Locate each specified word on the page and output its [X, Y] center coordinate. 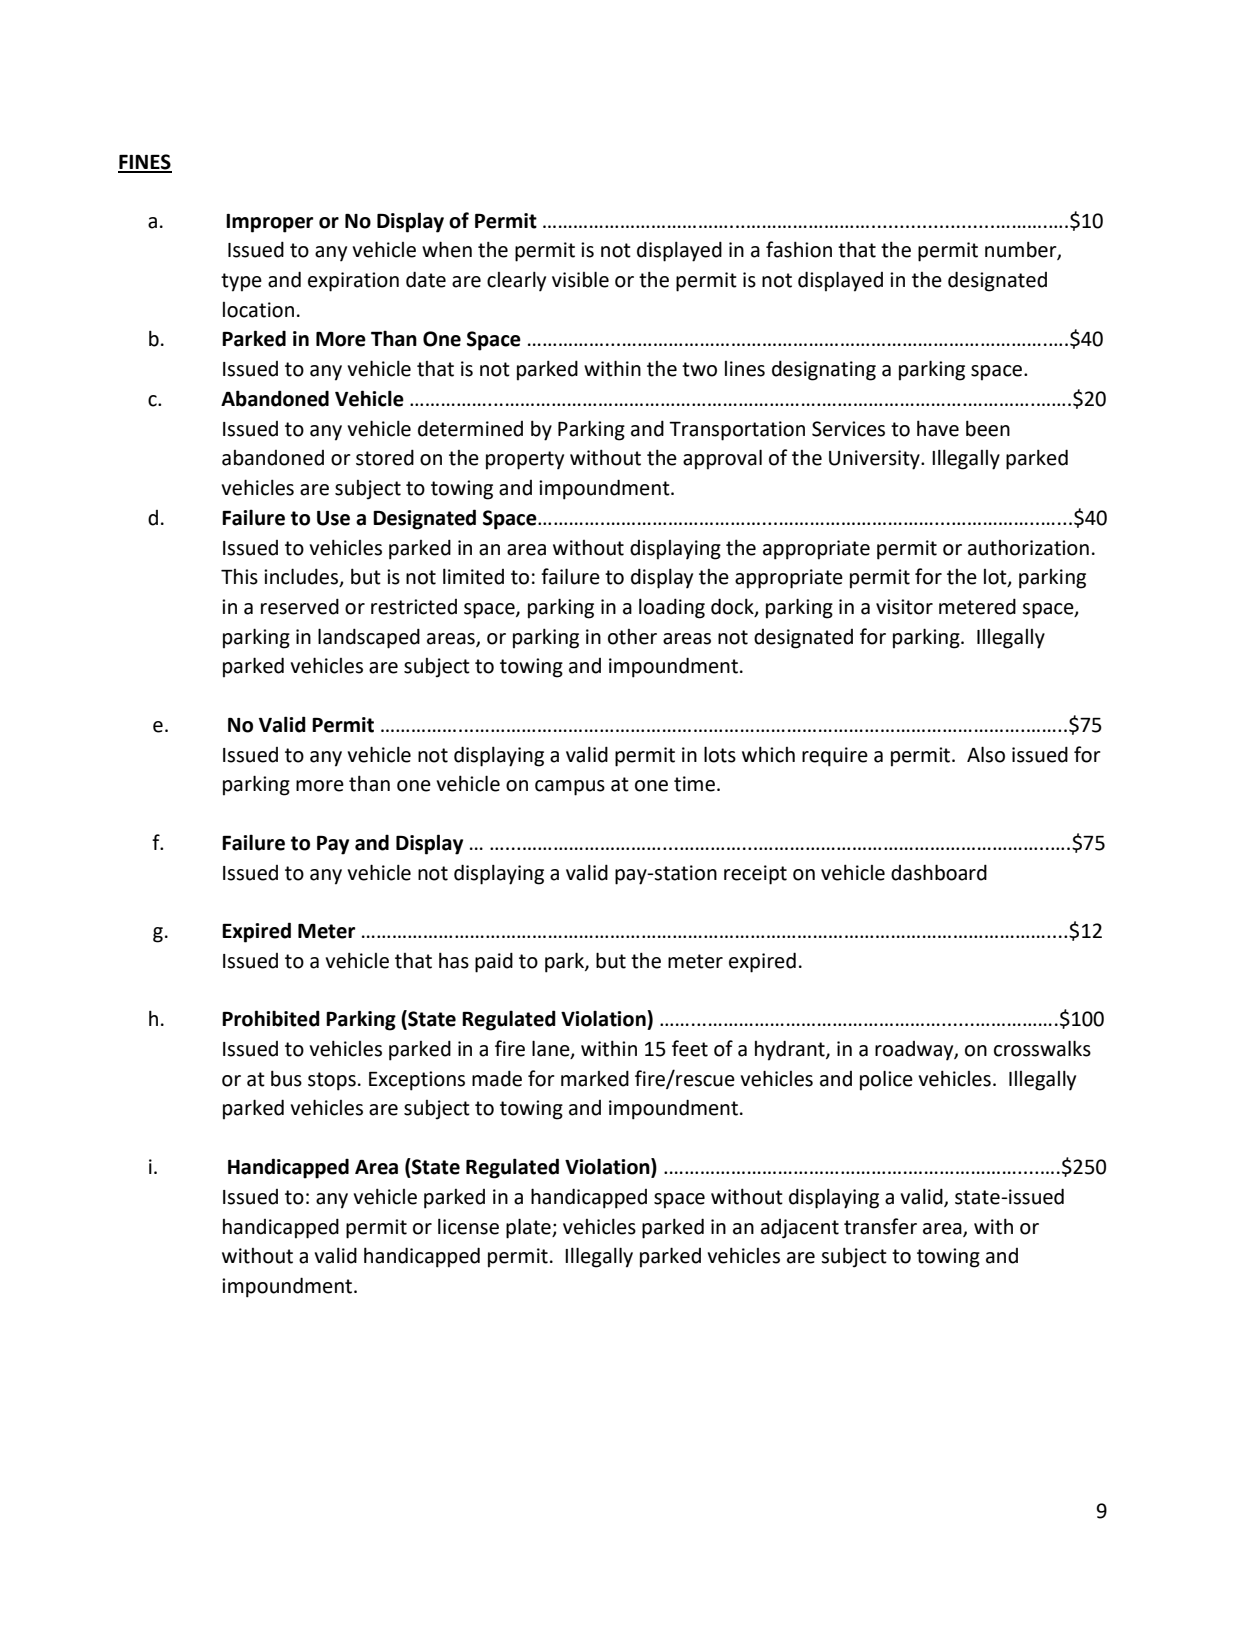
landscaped [369, 638]
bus [286, 1078]
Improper [269, 223]
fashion [799, 249]
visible [580, 279]
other [632, 637]
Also [986, 754]
